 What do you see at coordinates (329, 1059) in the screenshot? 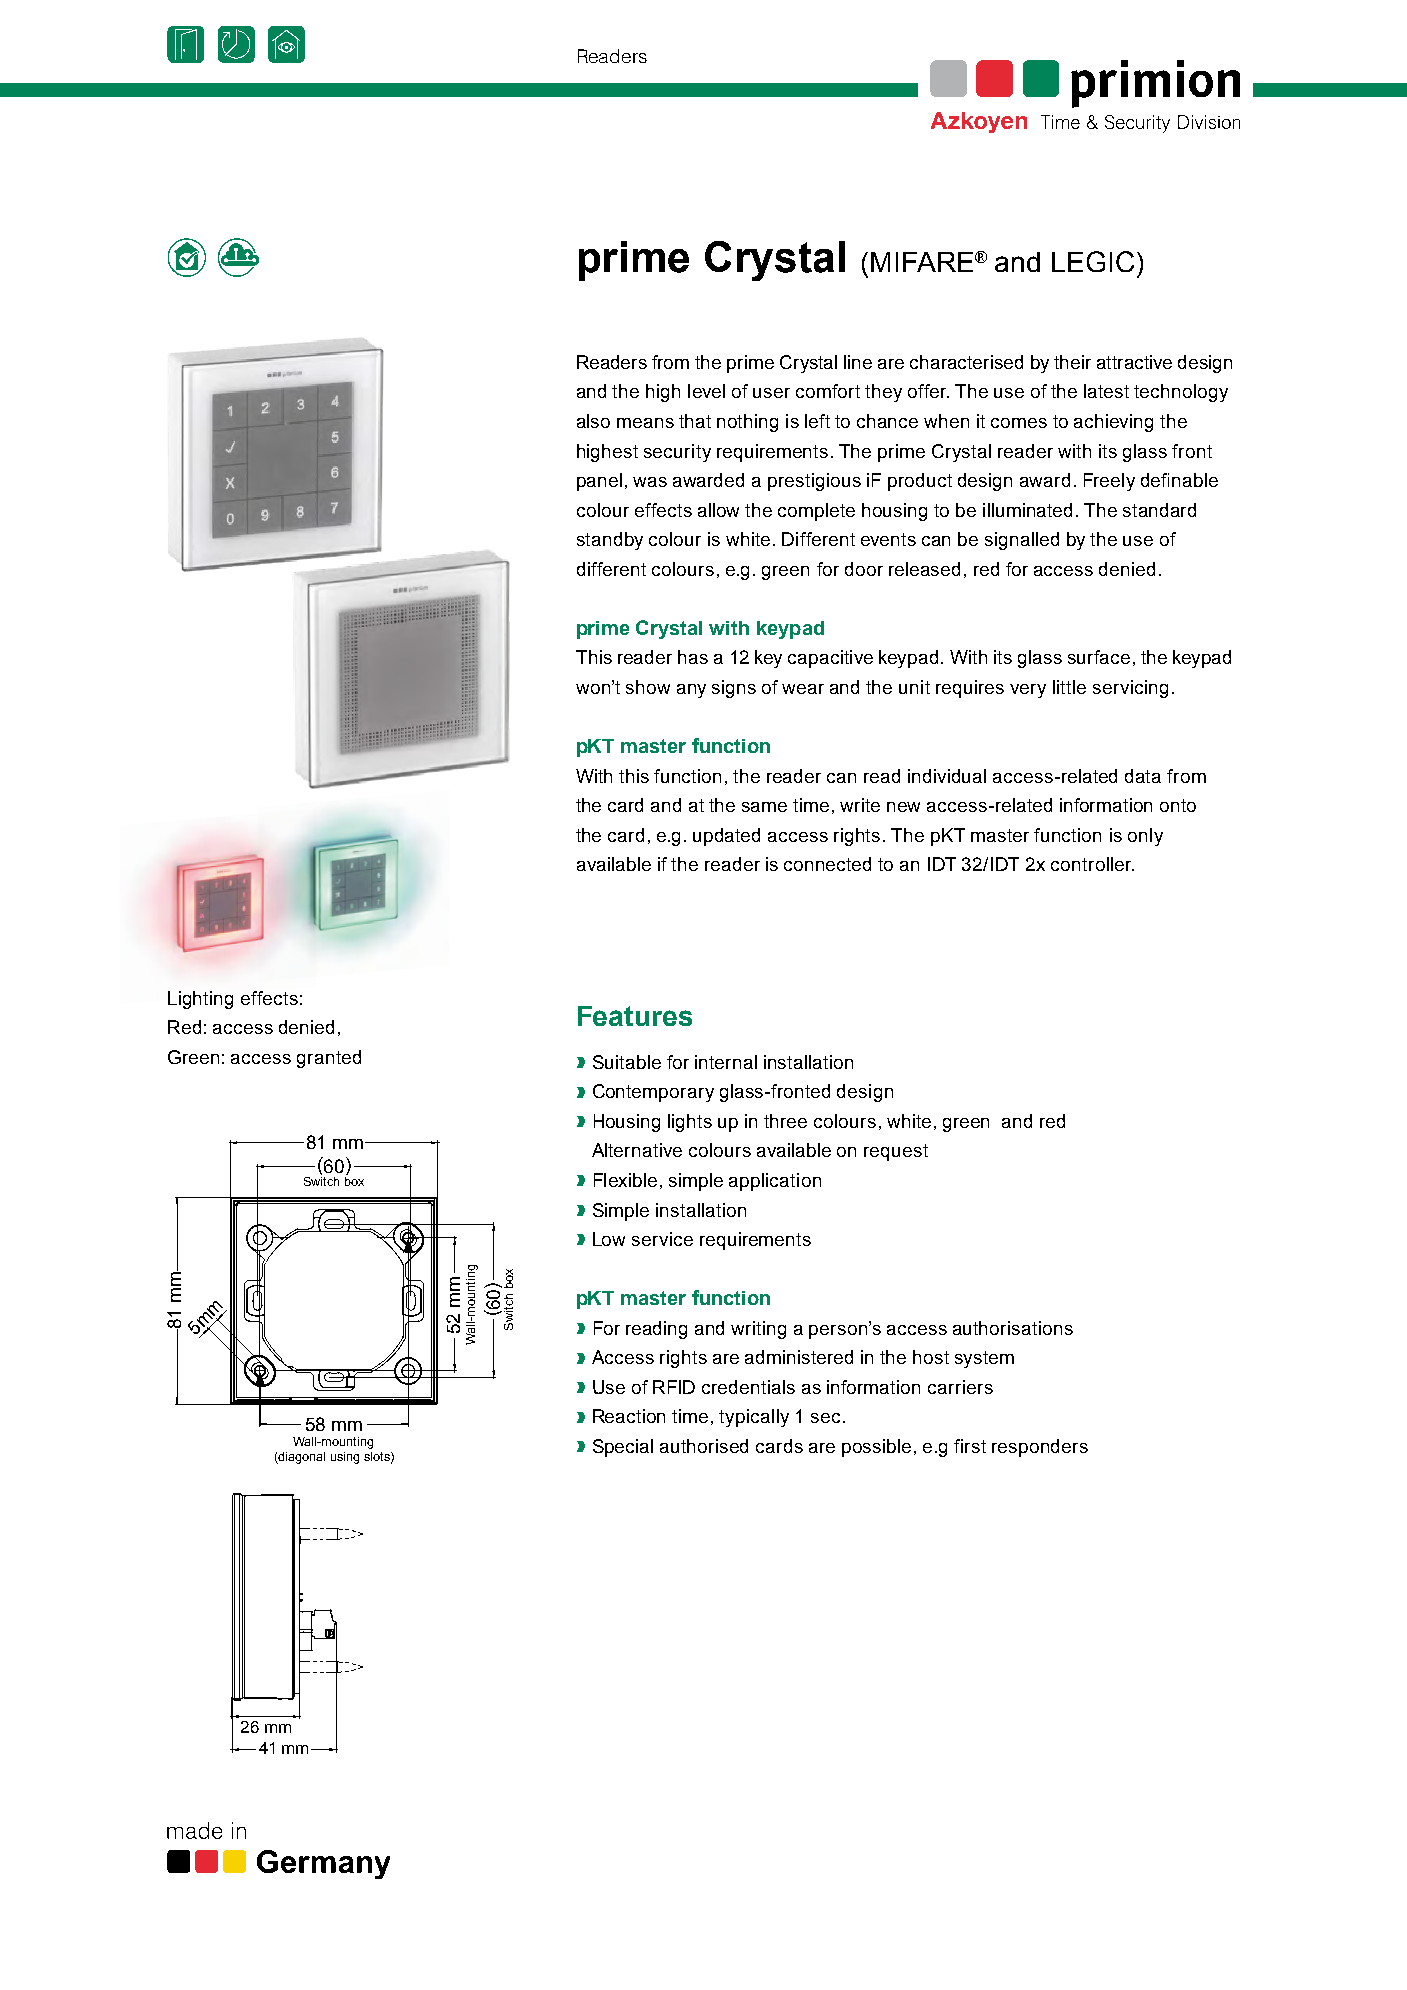
I see `granted` at bounding box center [329, 1059].
